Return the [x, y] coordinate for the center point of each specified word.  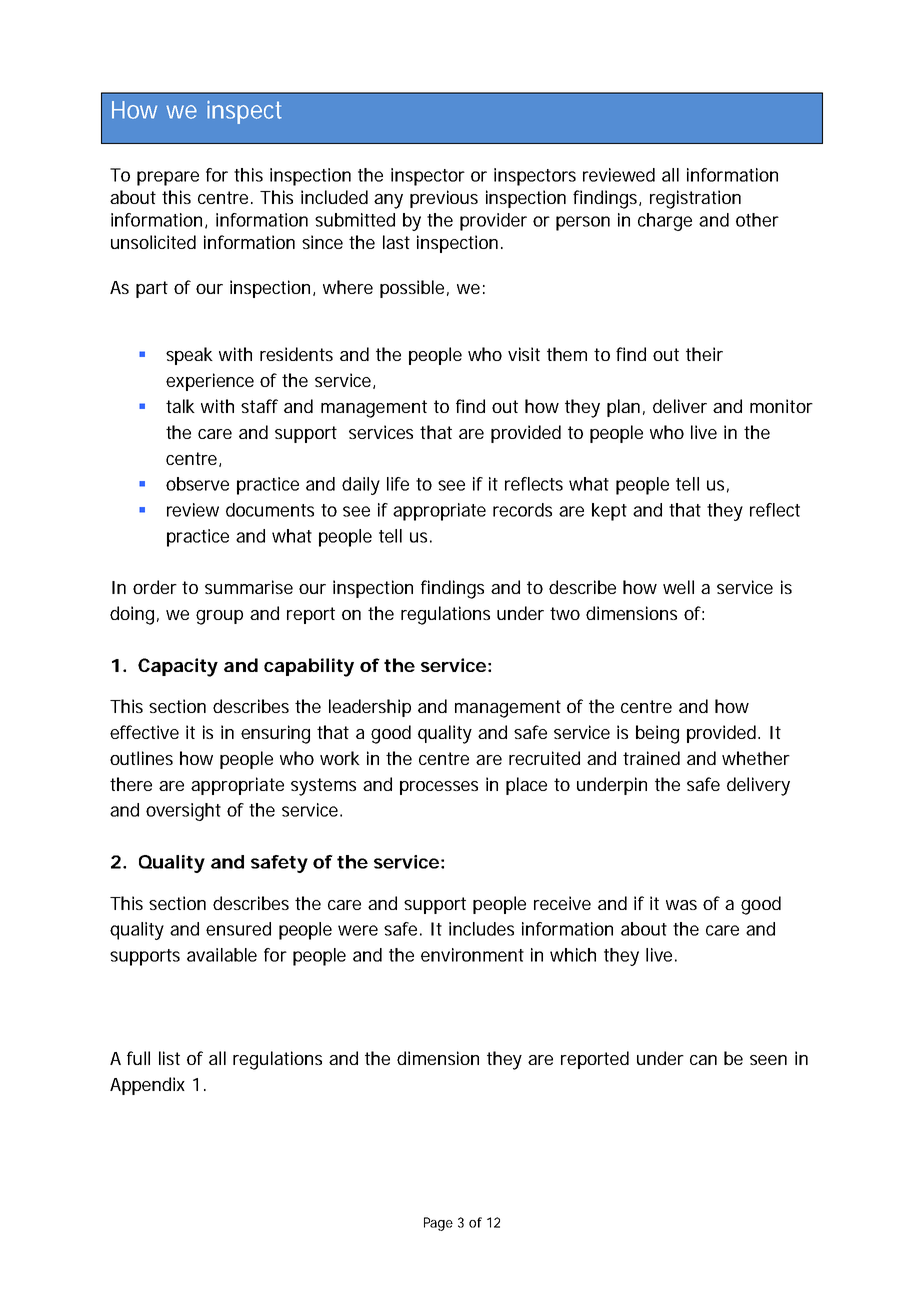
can [703, 1060]
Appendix [147, 1086]
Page [438, 1224]
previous [444, 199]
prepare [168, 178]
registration [695, 199]
